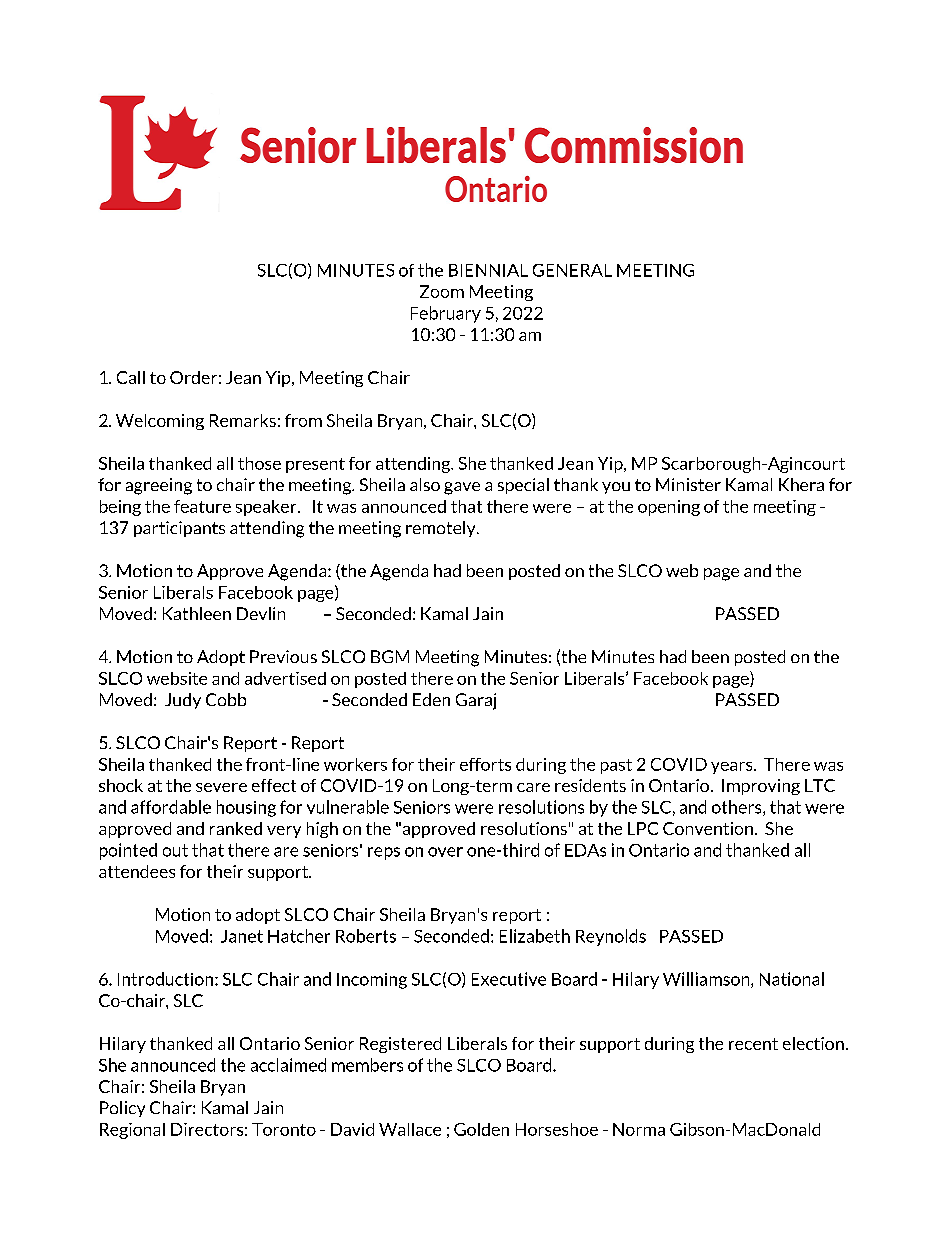  I want to click on participants, so click(179, 529).
